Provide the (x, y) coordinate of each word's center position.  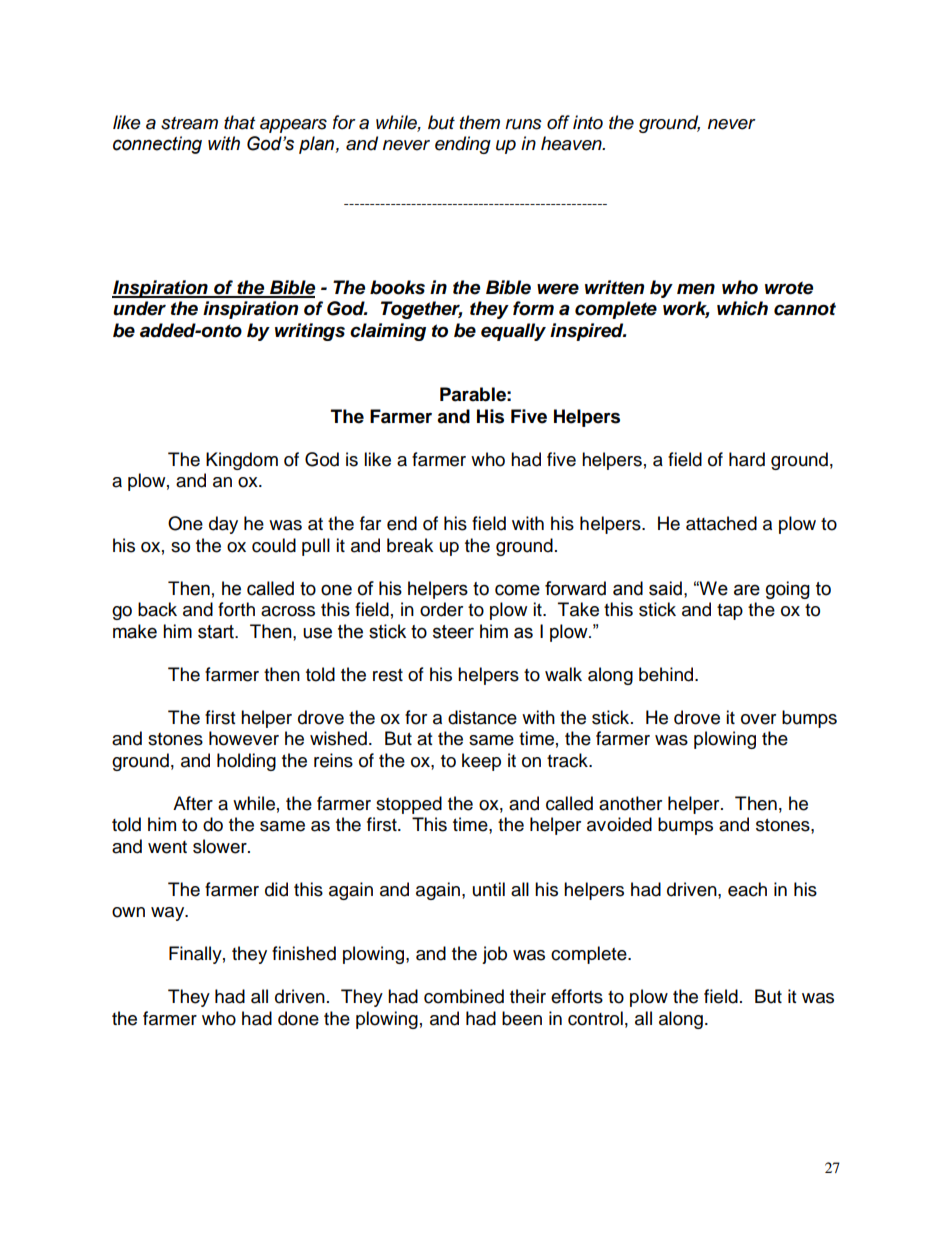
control (595, 1018)
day (223, 525)
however (244, 738)
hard (747, 459)
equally (513, 332)
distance (482, 717)
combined (464, 996)
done (298, 1018)
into (588, 122)
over (758, 719)
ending (463, 145)
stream (189, 123)
